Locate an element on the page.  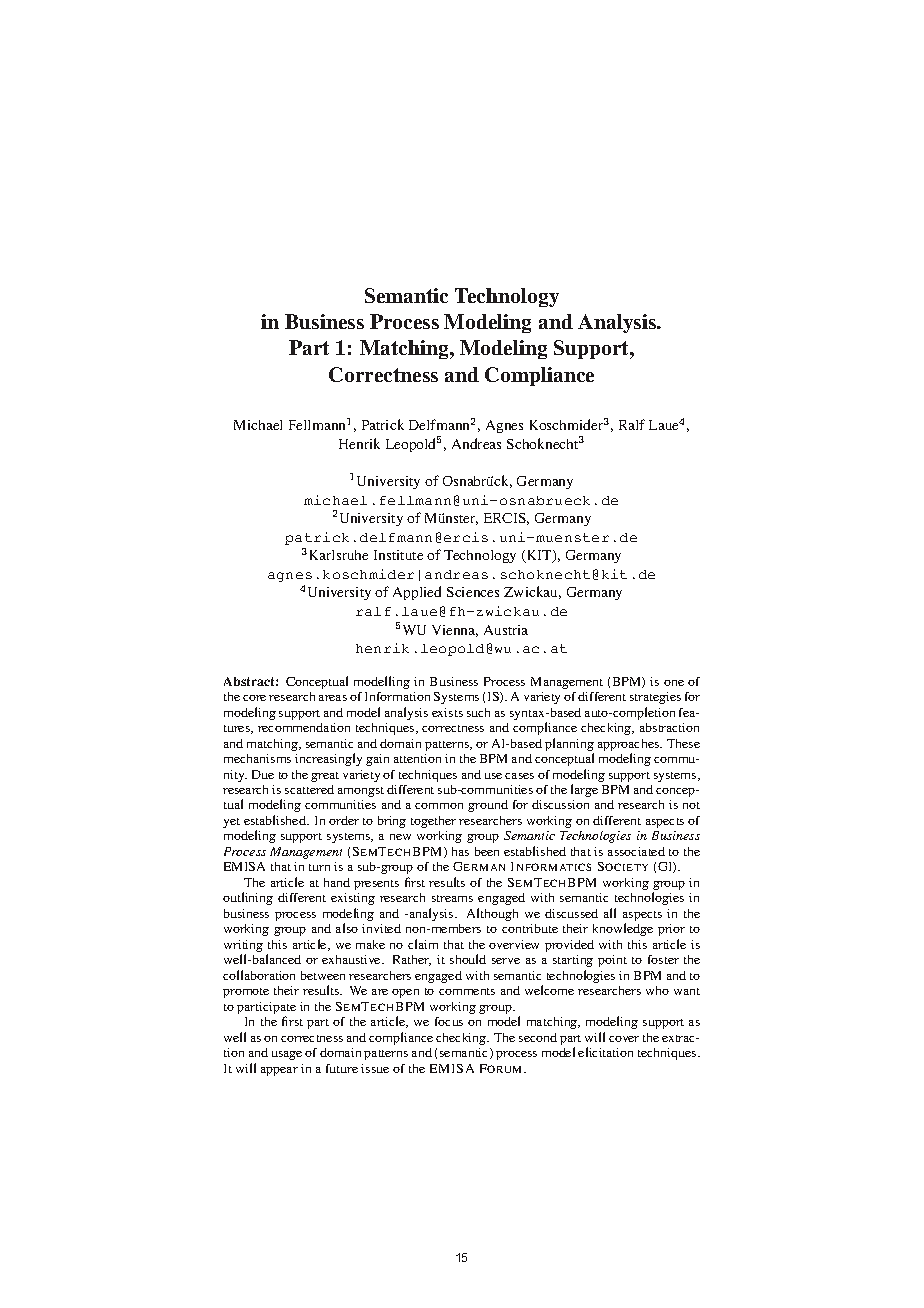
usage is located at coordinates (287, 1055).
